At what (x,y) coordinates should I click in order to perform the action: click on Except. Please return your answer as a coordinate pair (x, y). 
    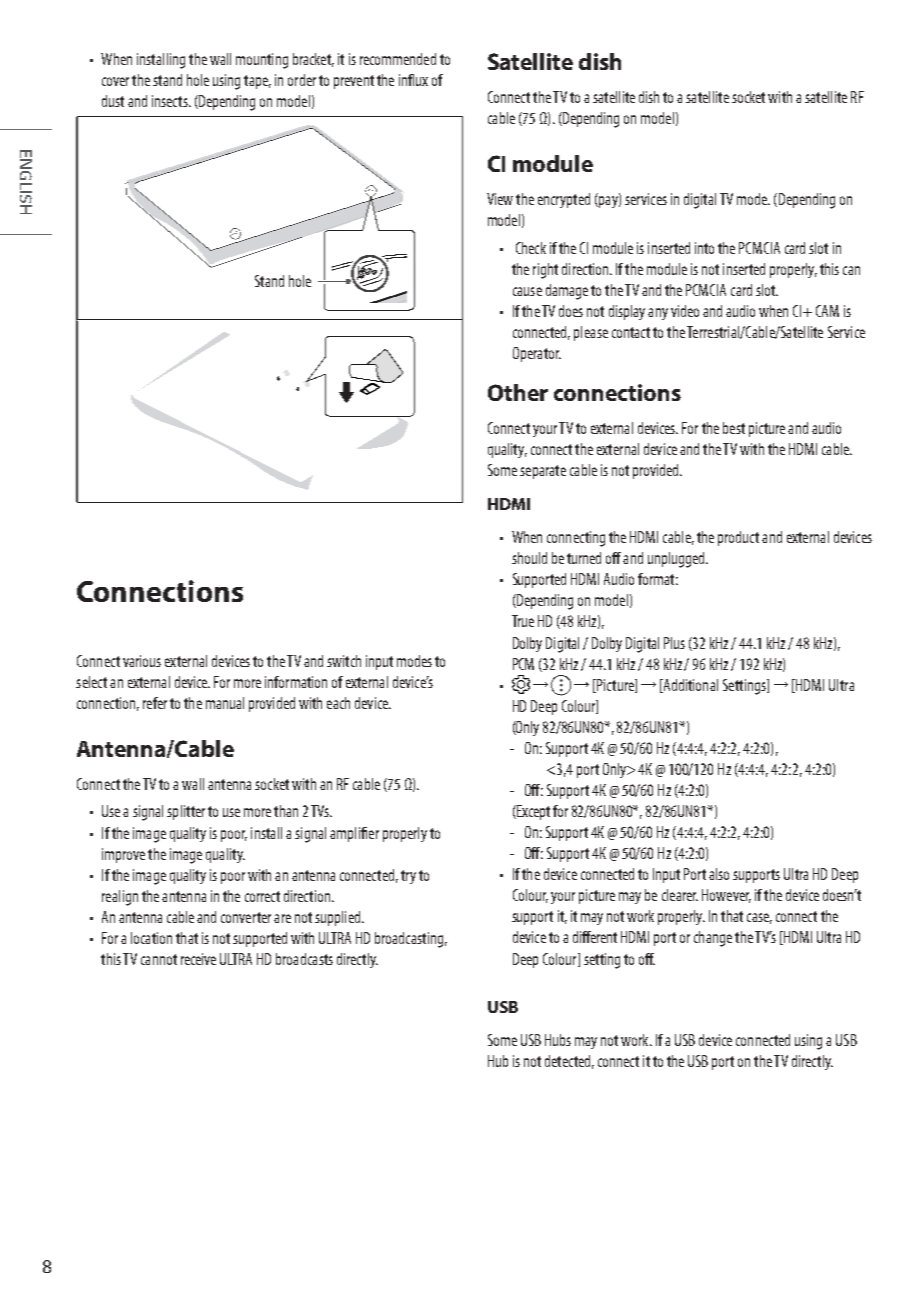
    Looking at the image, I should click on (532, 812).
